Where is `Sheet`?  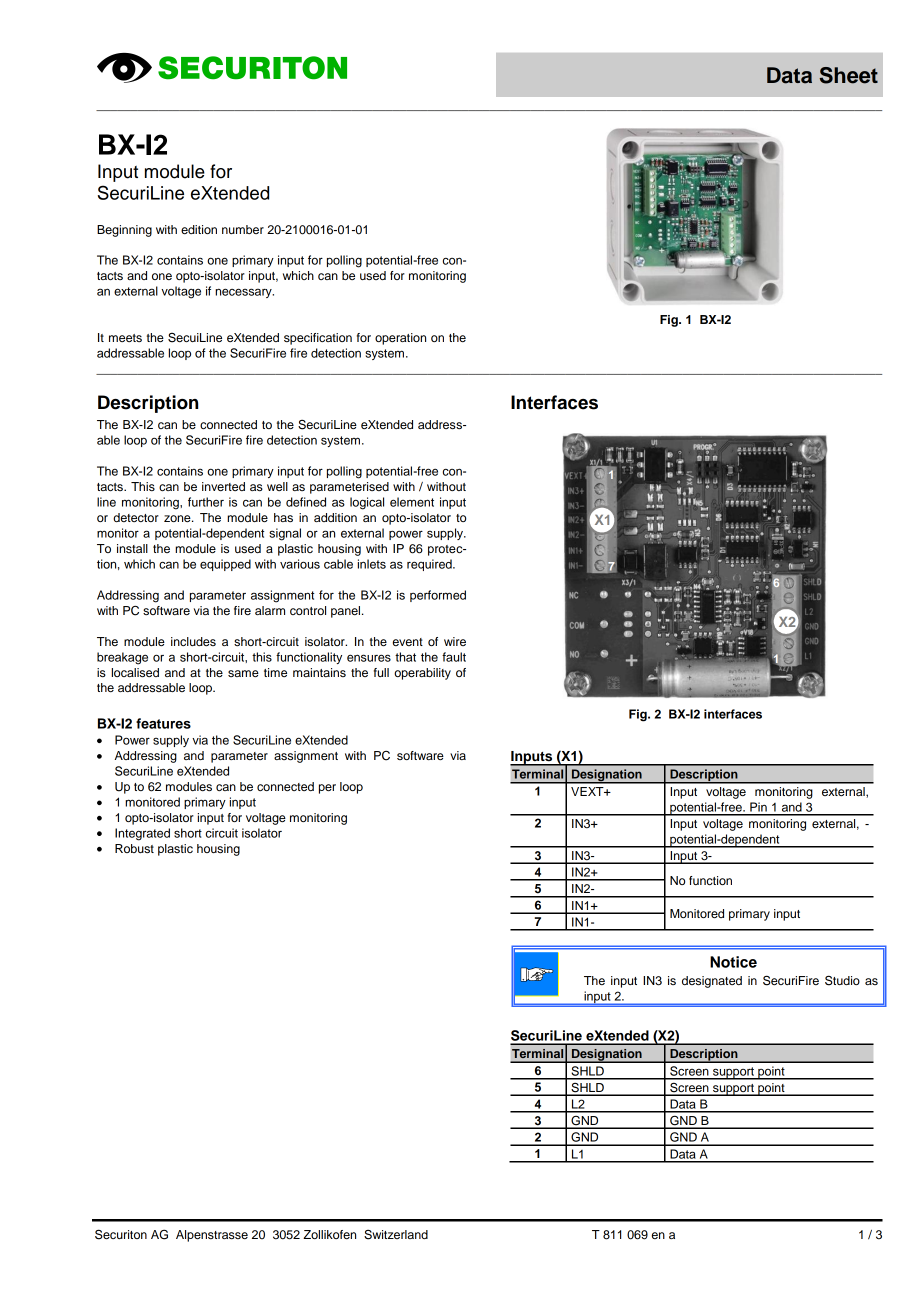 Sheet is located at coordinates (848, 75).
